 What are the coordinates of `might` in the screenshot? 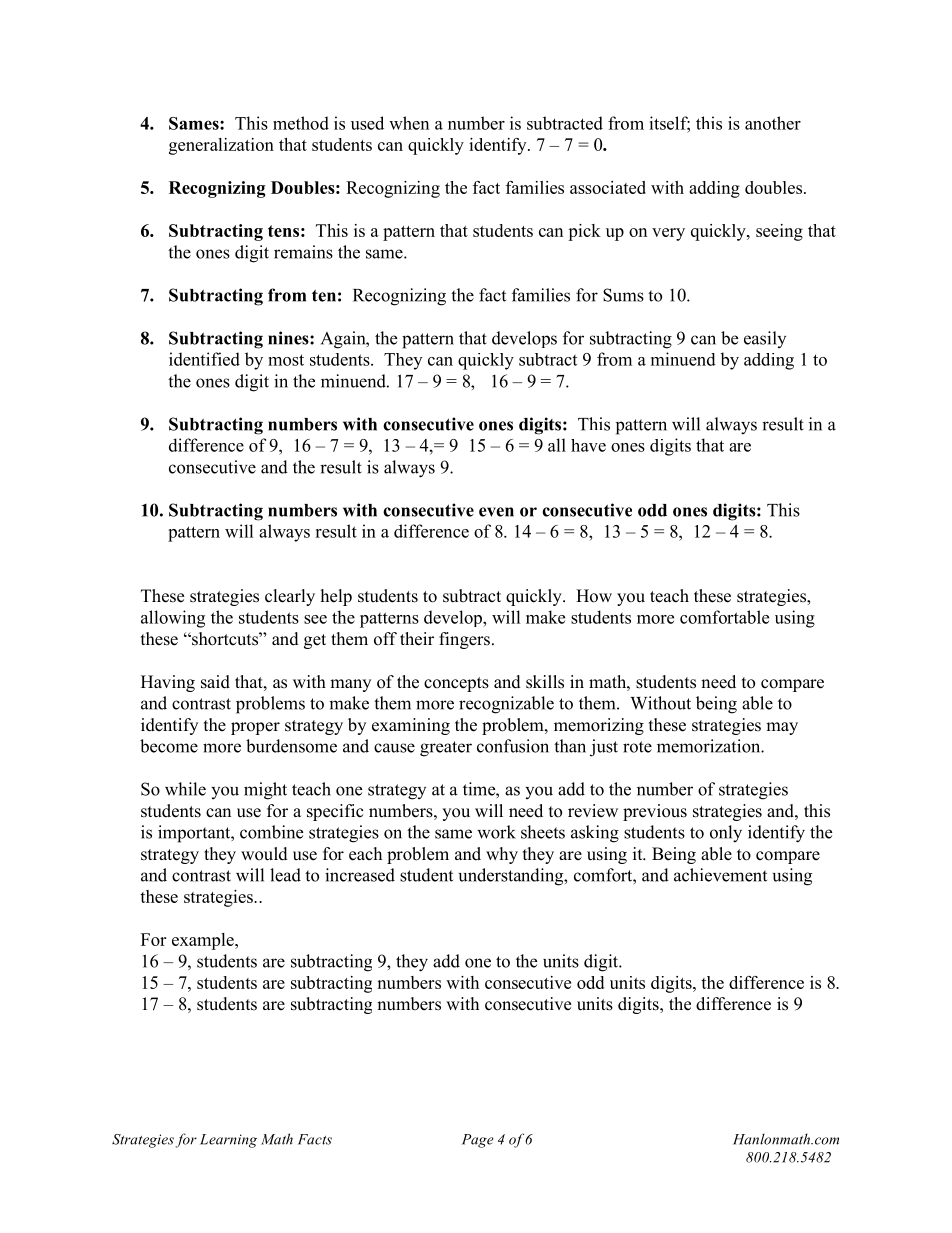 It's located at (265, 791).
